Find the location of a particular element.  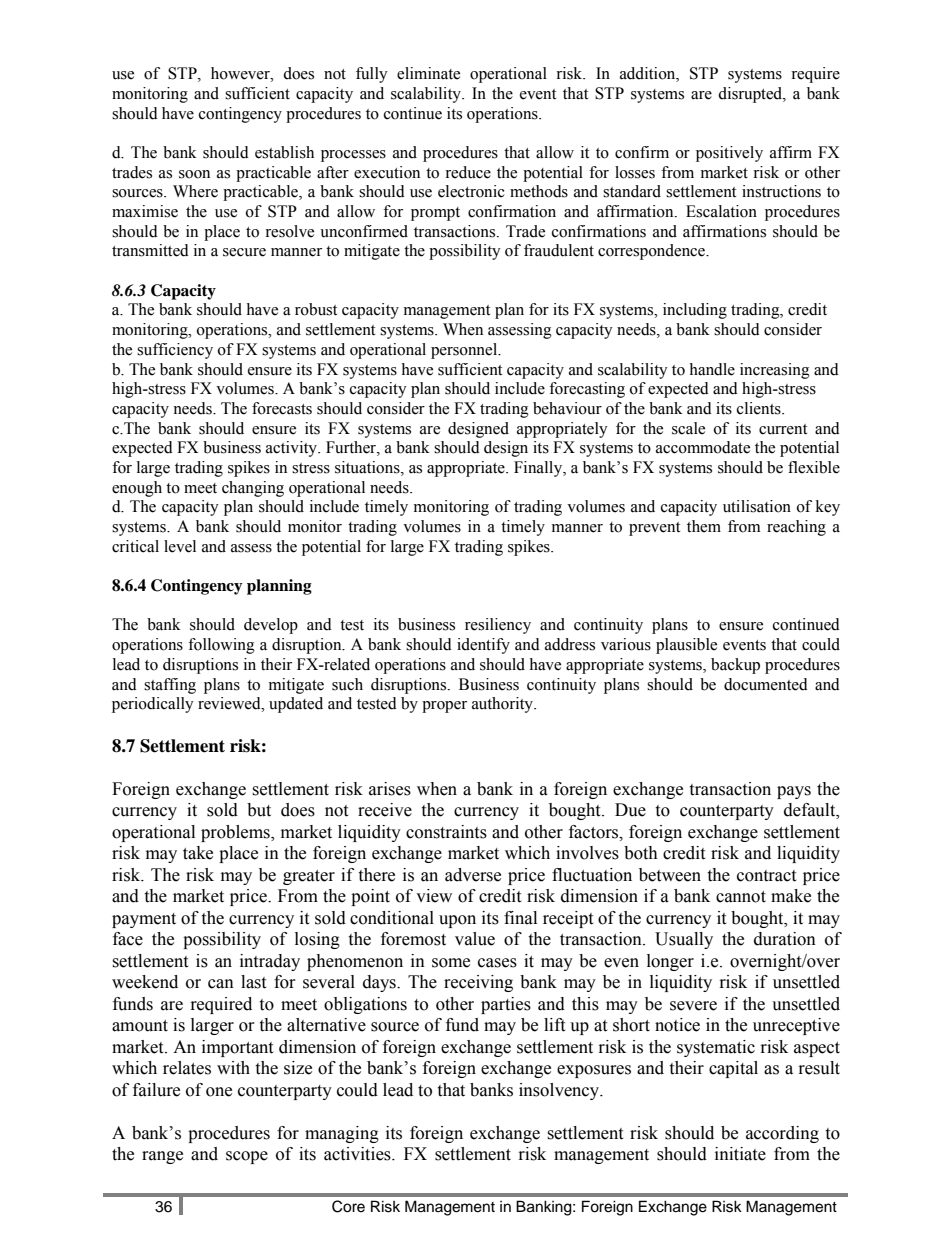

backup is located at coordinates (735, 666).
